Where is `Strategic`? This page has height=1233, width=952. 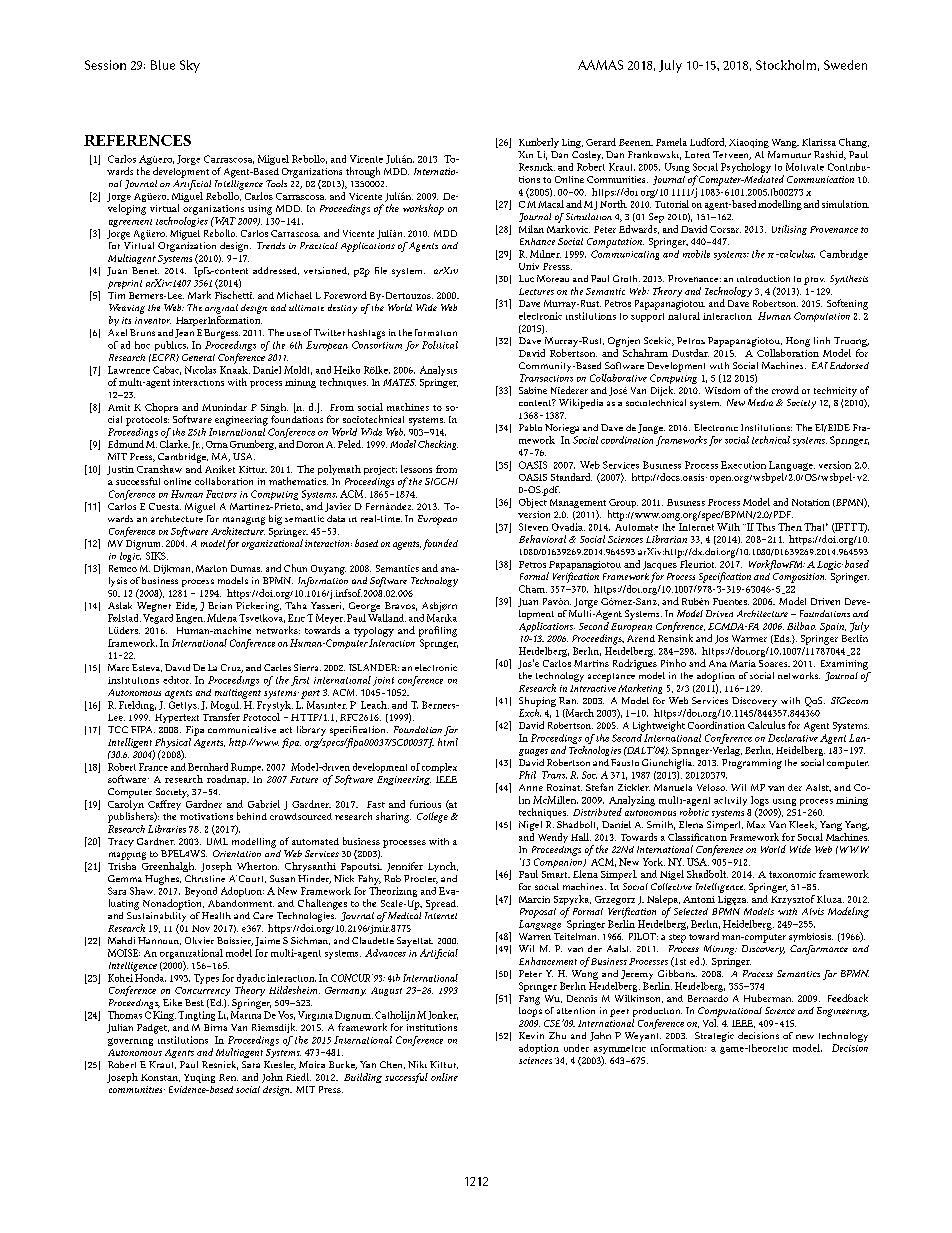
Strategic is located at coordinates (714, 1037).
